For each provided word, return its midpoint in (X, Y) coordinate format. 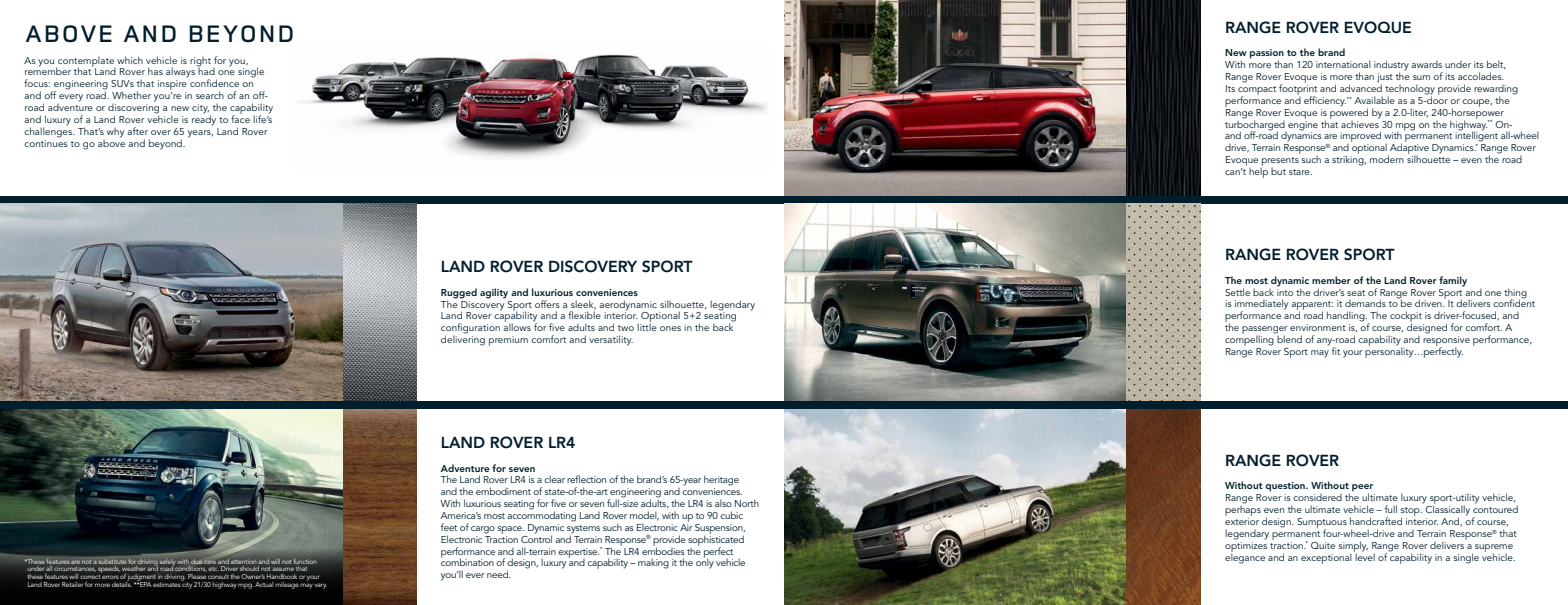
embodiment (503, 491)
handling (1347, 316)
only (705, 563)
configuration (470, 329)
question (1286, 487)
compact (1257, 91)
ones (670, 328)
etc (213, 569)
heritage (721, 480)
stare (1300, 172)
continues (46, 142)
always (181, 71)
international (1343, 64)
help (1258, 171)
